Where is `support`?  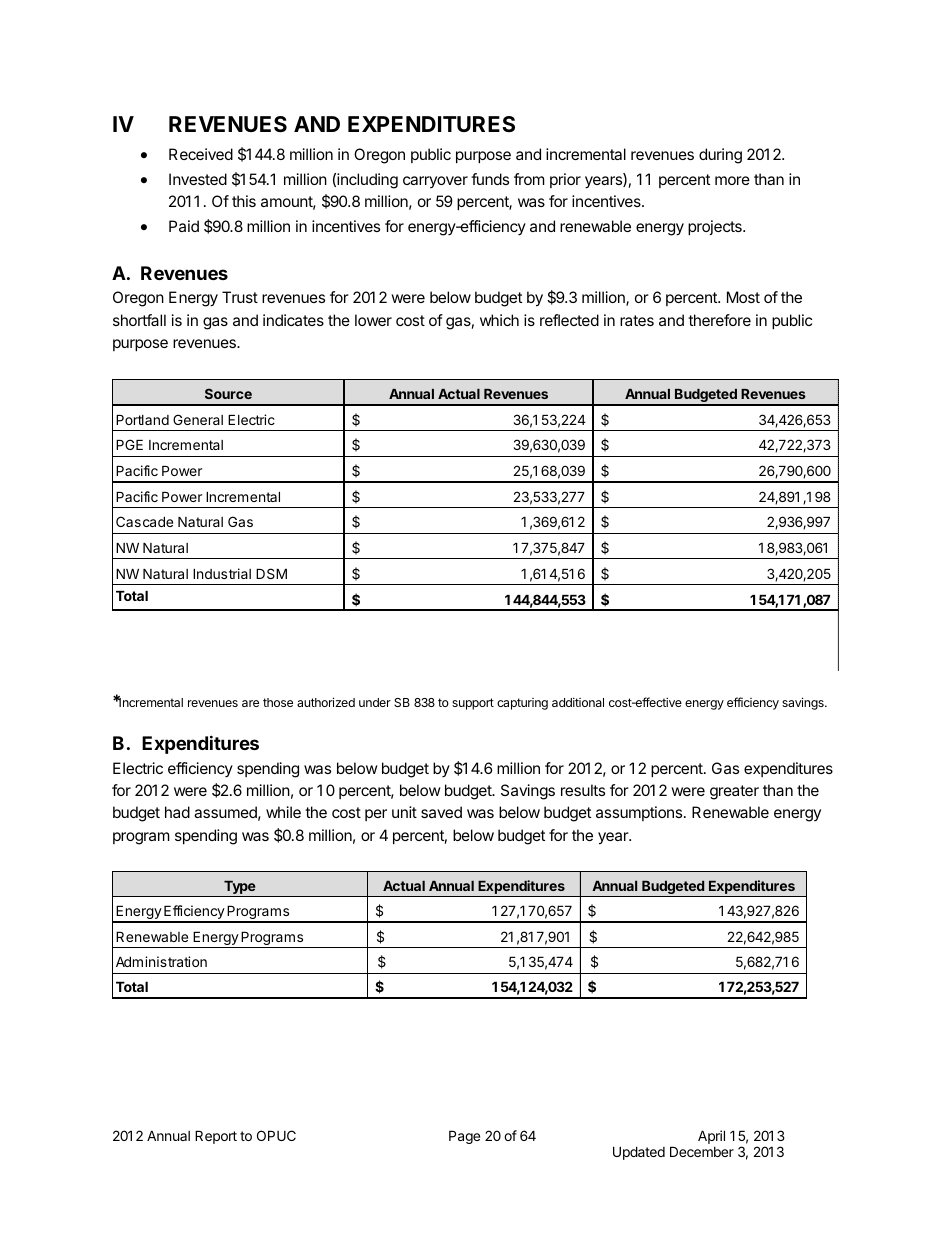 support is located at coordinates (473, 704).
